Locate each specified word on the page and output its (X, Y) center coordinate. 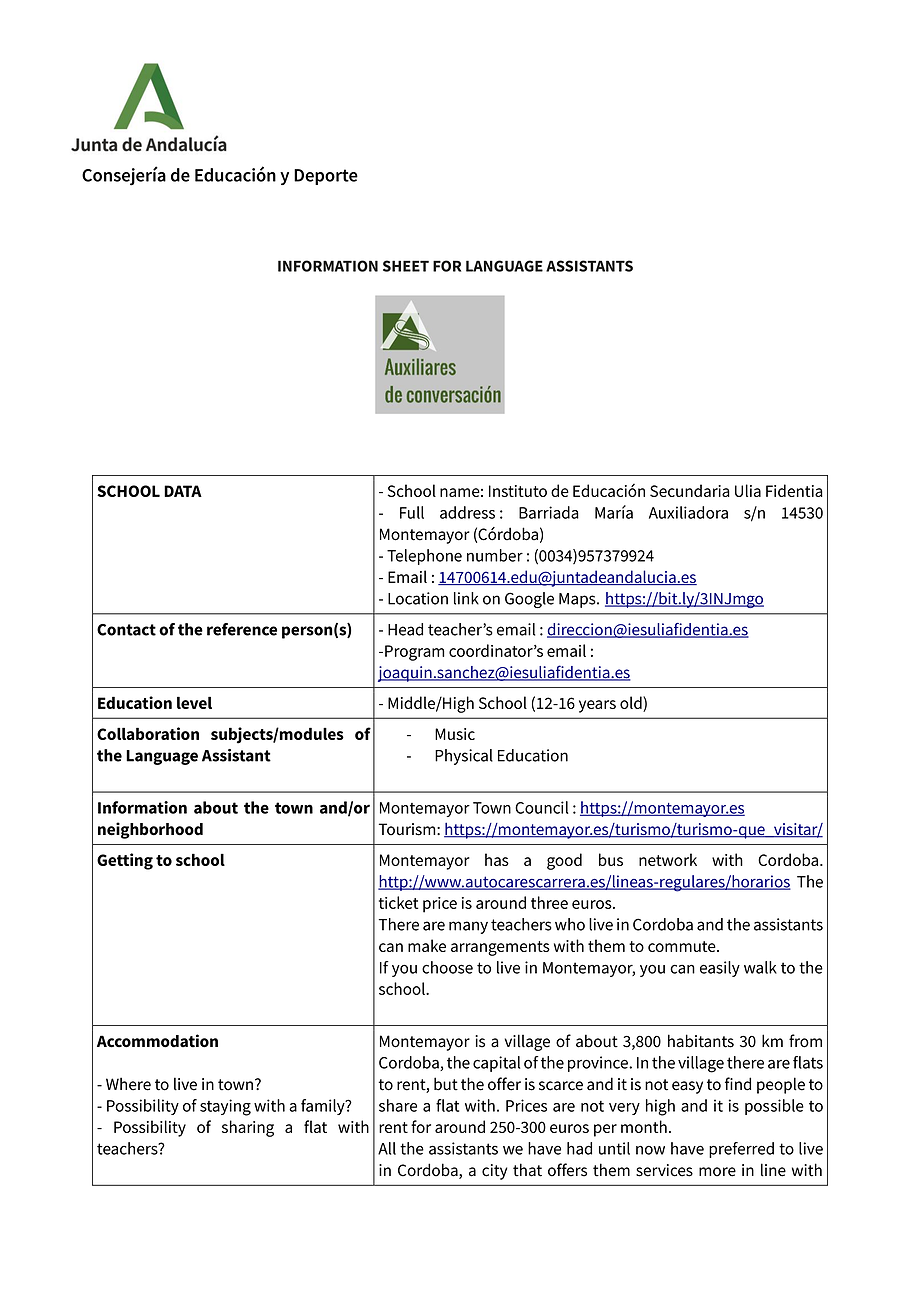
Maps (578, 600)
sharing (248, 1128)
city (494, 1172)
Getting (125, 861)
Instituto (518, 491)
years (597, 706)
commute (683, 946)
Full (412, 512)
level (194, 702)
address (467, 512)
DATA (183, 491)
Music (455, 734)
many (468, 927)
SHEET (406, 266)
